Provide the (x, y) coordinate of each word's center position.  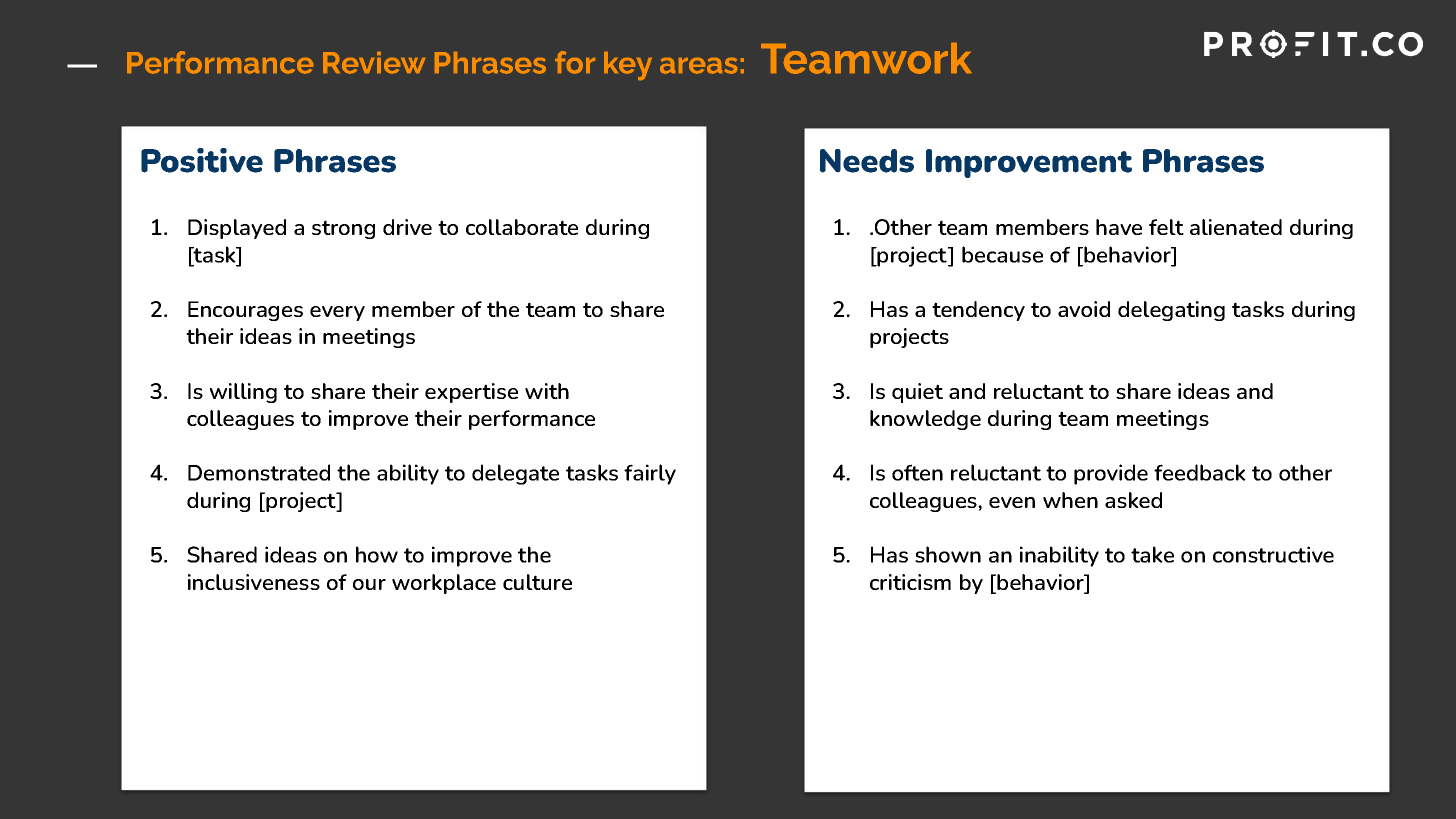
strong (343, 229)
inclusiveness (254, 582)
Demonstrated (259, 472)
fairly (650, 474)
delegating (1171, 311)
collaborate (522, 227)
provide (1111, 474)
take (1152, 554)
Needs (867, 161)
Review (374, 63)
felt (1166, 227)
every (337, 313)
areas (698, 66)
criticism (910, 582)
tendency (978, 311)
